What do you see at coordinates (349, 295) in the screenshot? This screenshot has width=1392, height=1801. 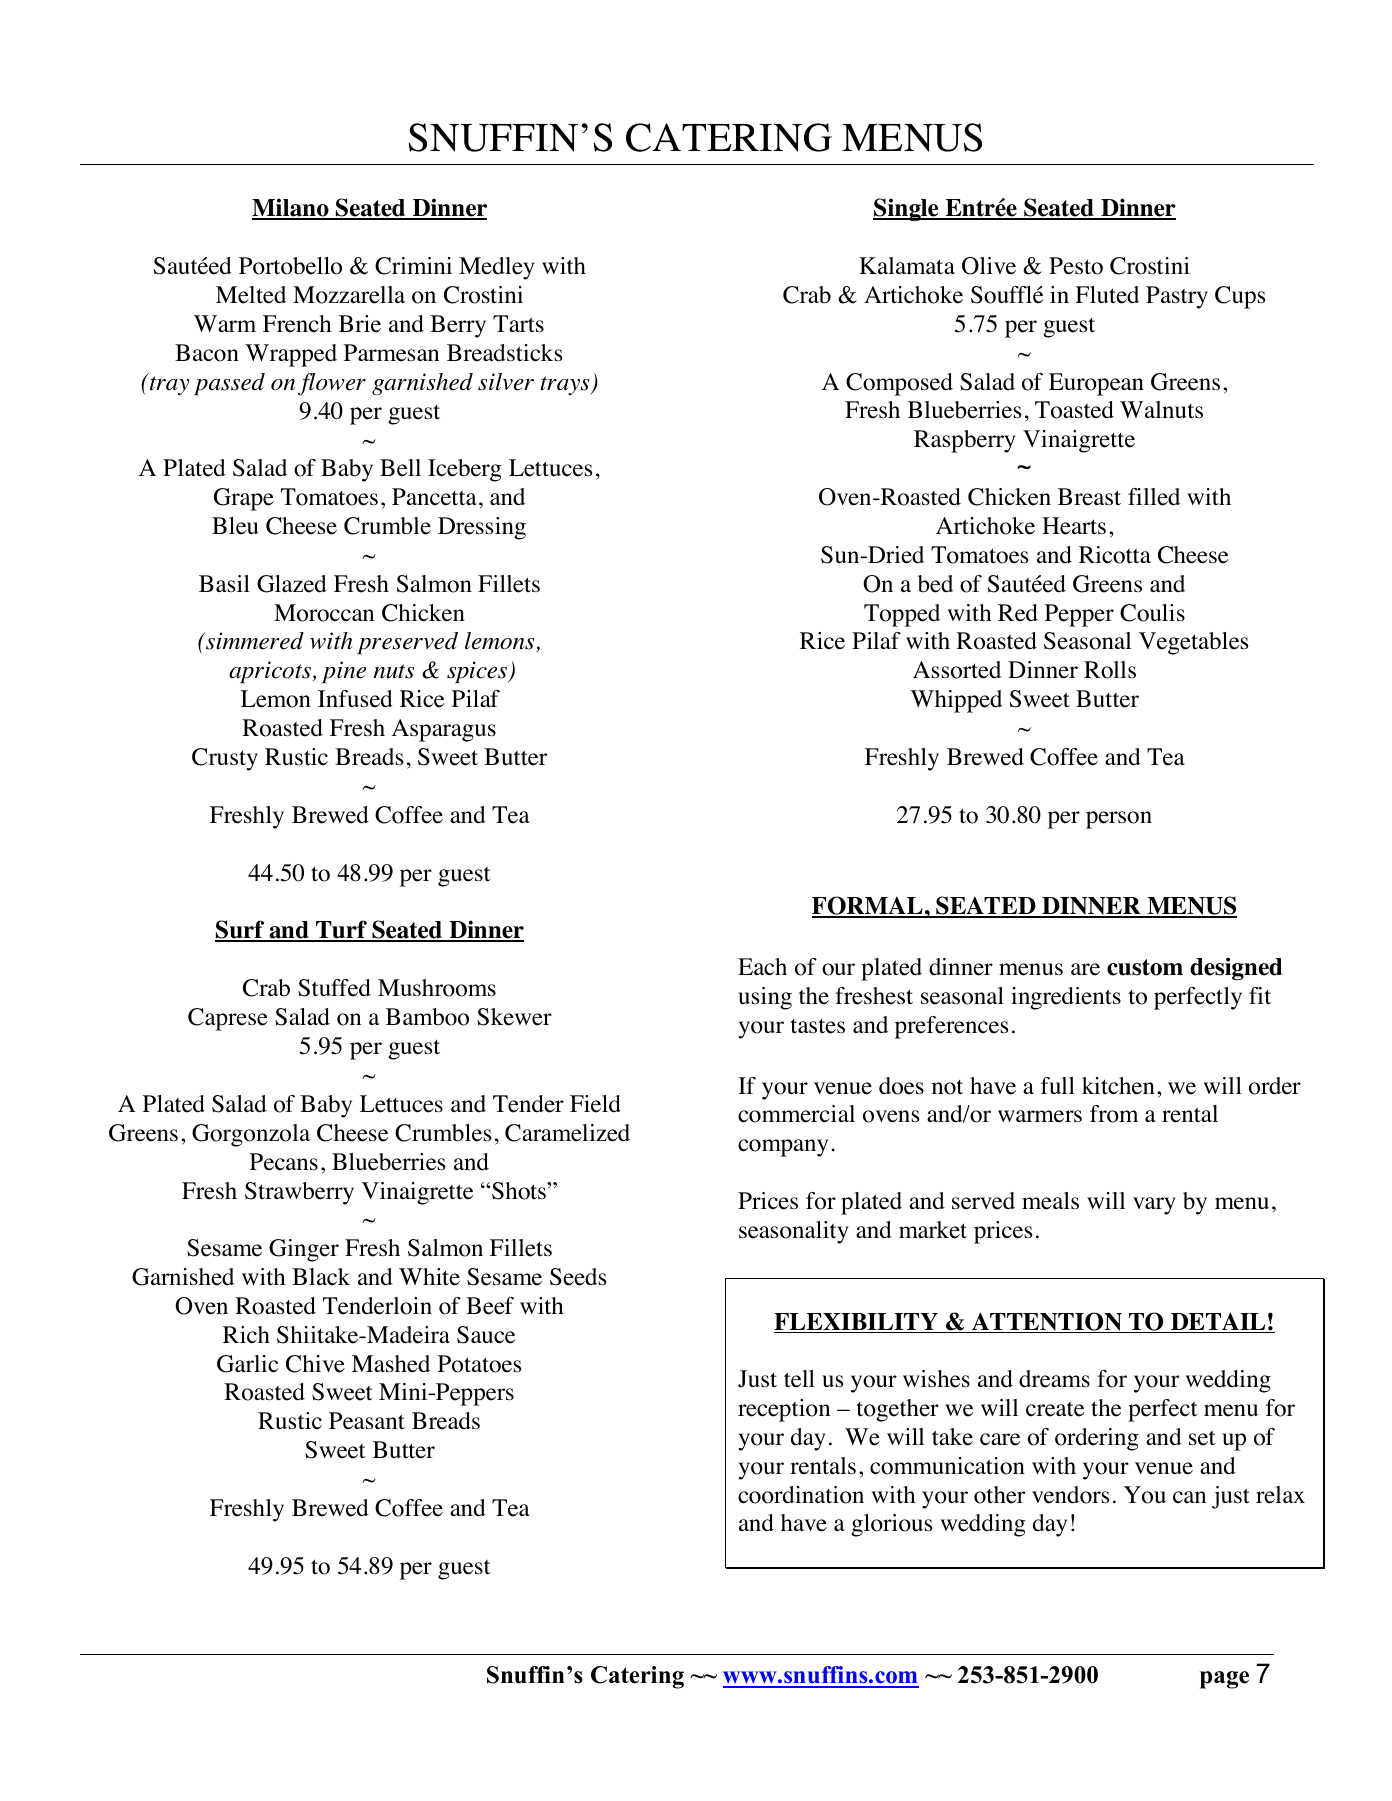 I see `Mozzarella` at bounding box center [349, 295].
